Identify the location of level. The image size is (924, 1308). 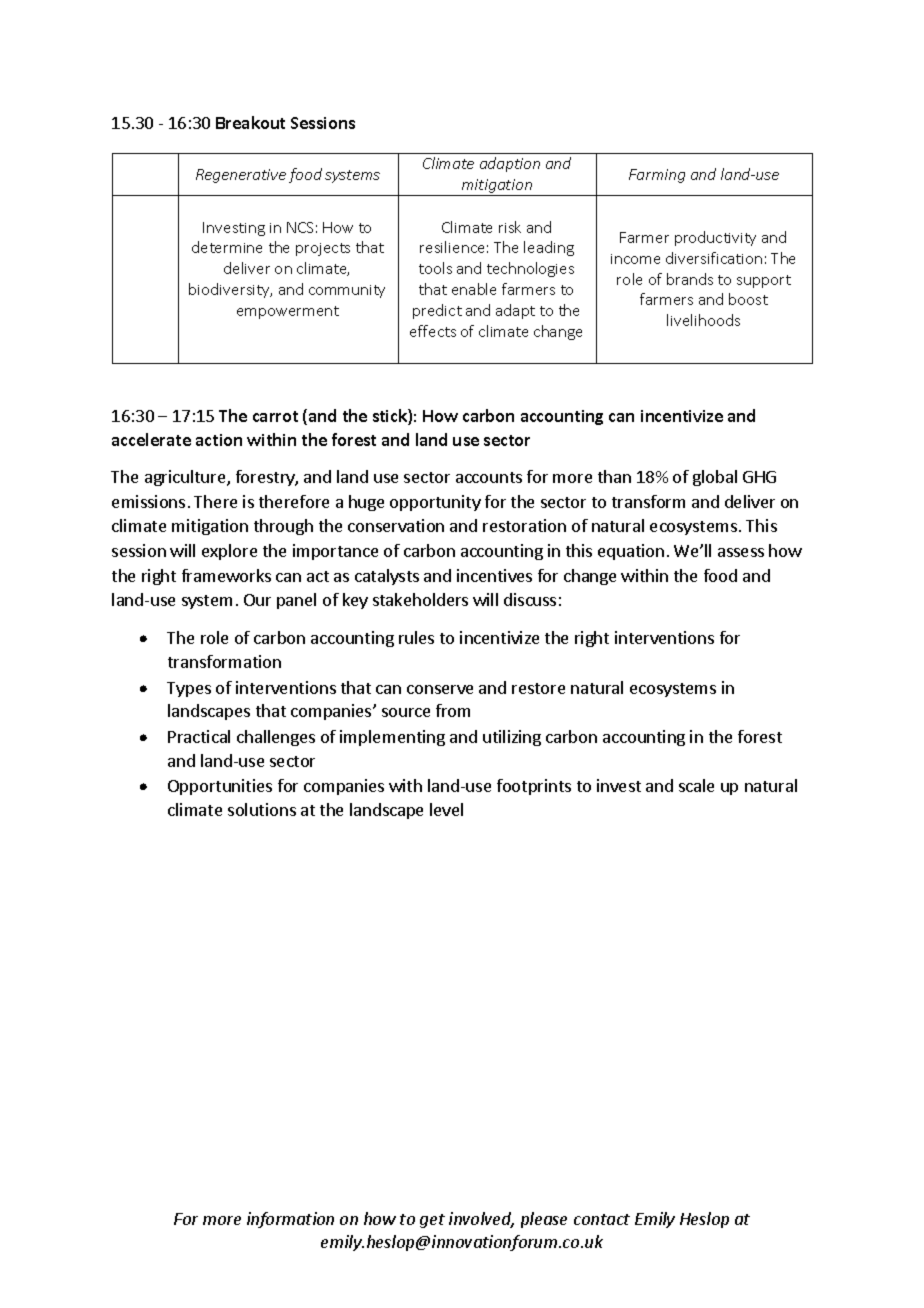
(446, 809).
